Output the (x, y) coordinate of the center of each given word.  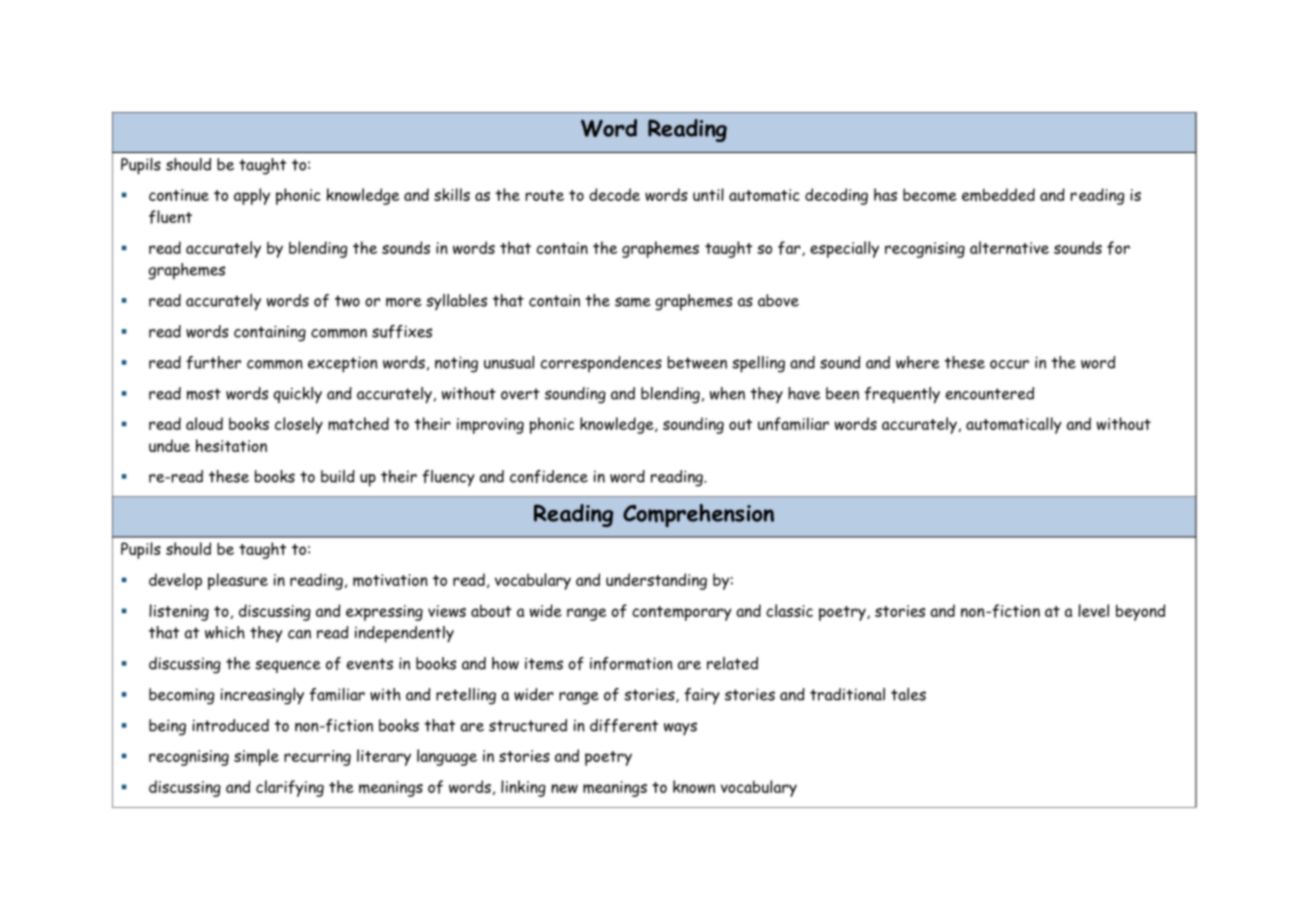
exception (343, 364)
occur (1009, 364)
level (1093, 610)
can (299, 634)
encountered (989, 393)
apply (252, 196)
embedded (998, 195)
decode (614, 194)
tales (908, 694)
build (338, 476)
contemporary (682, 613)
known (694, 786)
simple (256, 757)
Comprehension (698, 515)
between (697, 362)
